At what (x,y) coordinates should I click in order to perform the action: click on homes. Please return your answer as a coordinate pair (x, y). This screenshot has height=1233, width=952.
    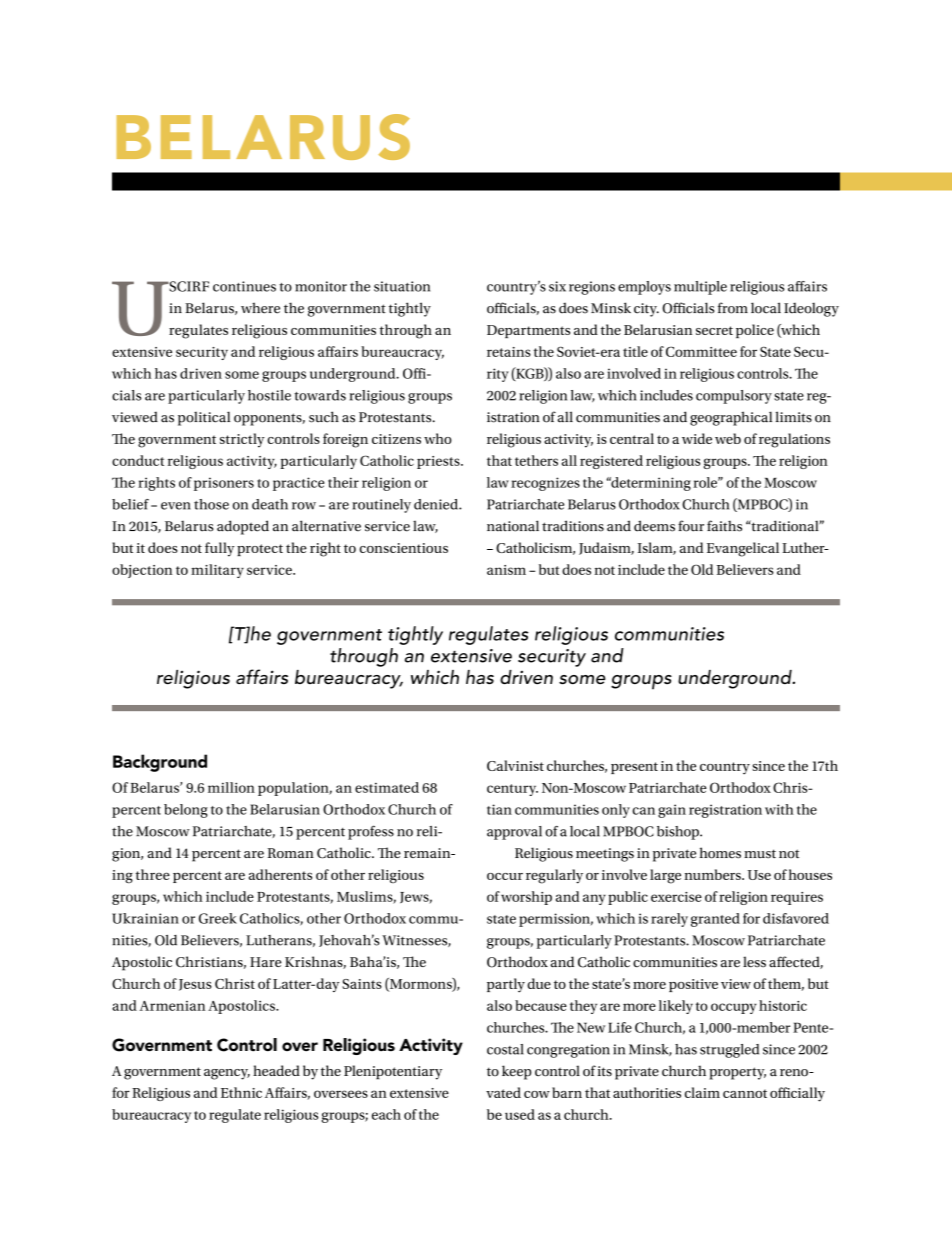
    Looking at the image, I should click on (720, 853).
